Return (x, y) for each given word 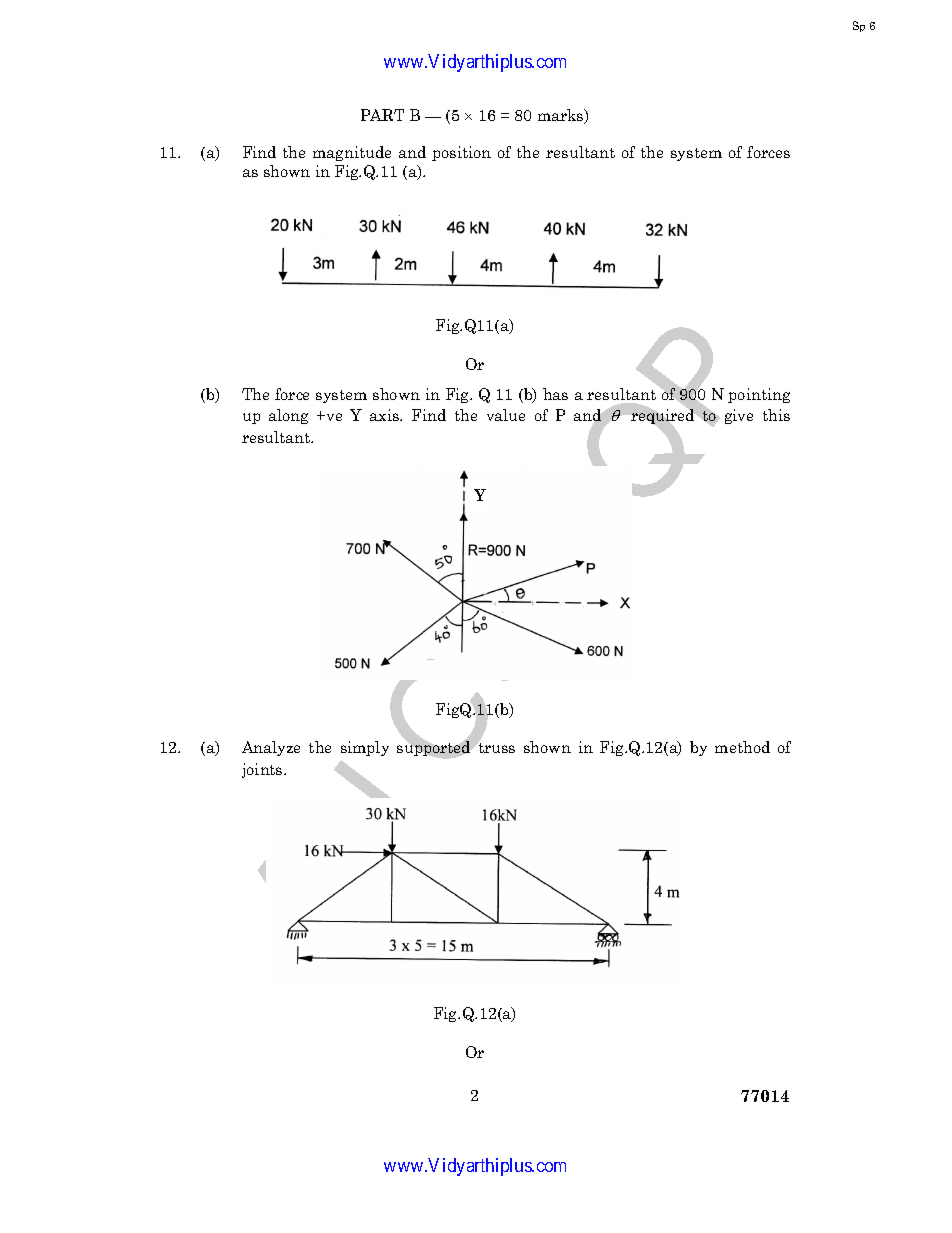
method (742, 747)
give (739, 416)
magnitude (352, 153)
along (288, 416)
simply (365, 748)
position (461, 153)
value (506, 415)
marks (562, 116)
